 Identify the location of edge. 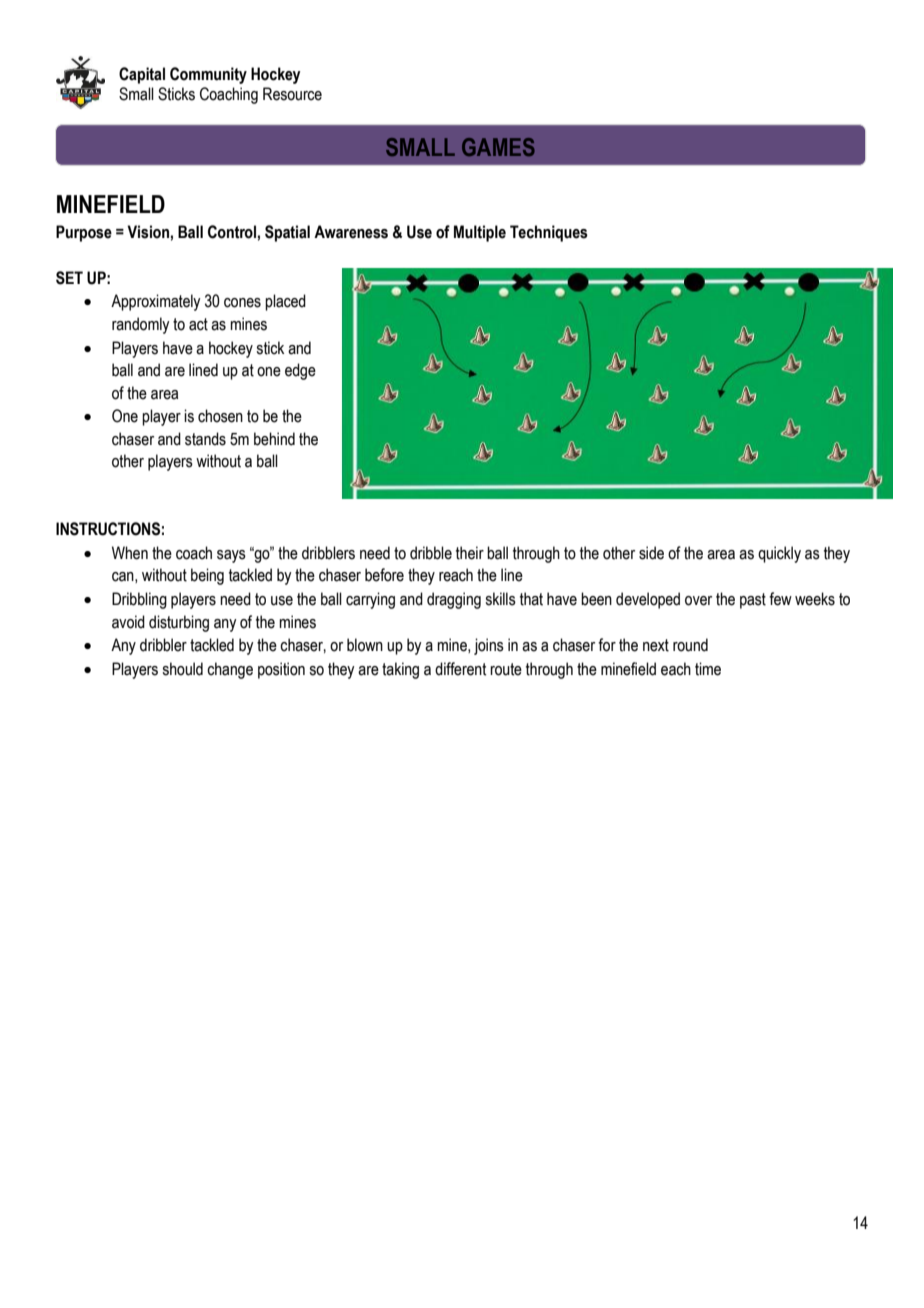
(300, 371).
